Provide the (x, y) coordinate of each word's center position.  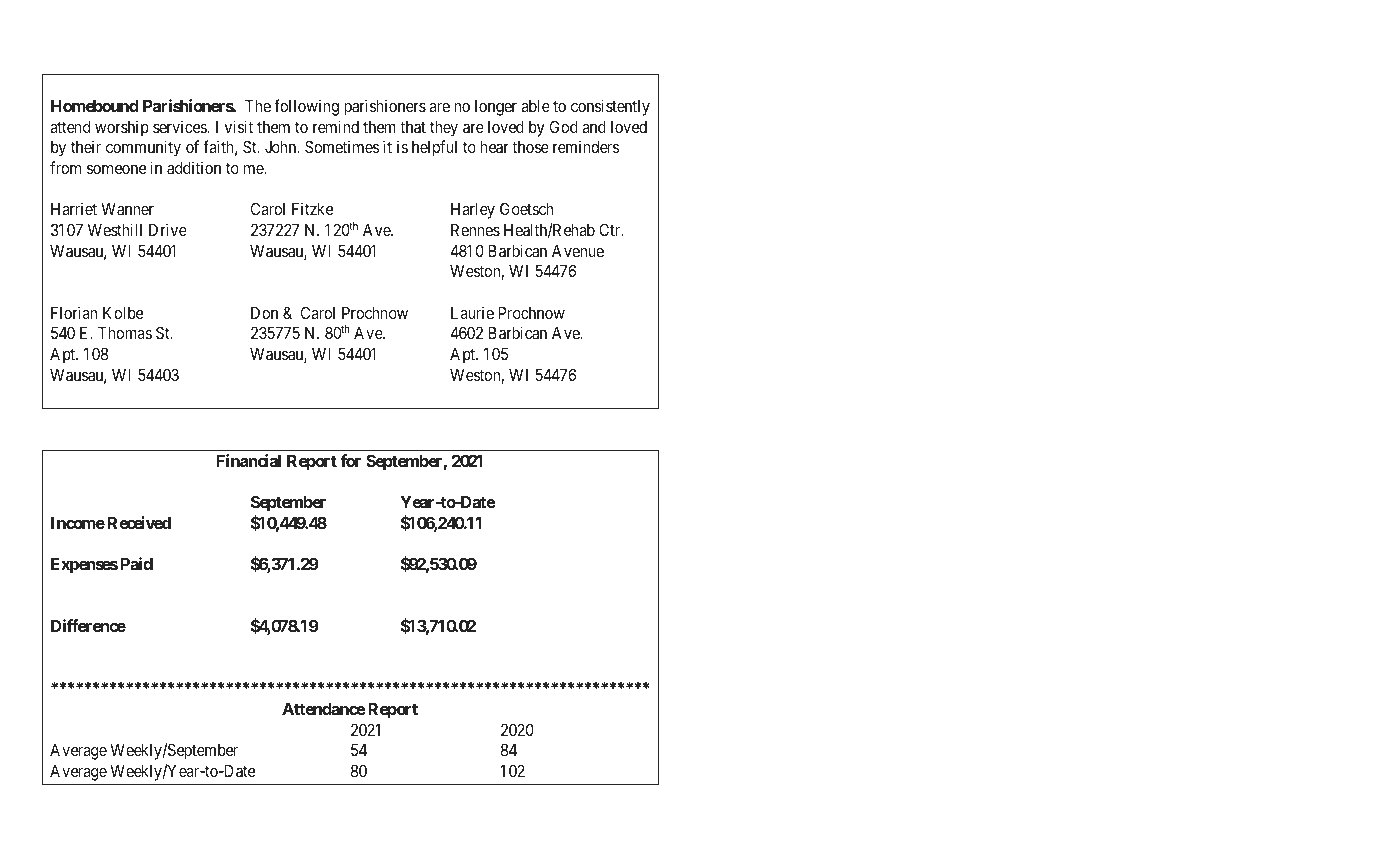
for (350, 460)
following (306, 107)
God (564, 126)
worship (122, 128)
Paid (137, 563)
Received (139, 522)
